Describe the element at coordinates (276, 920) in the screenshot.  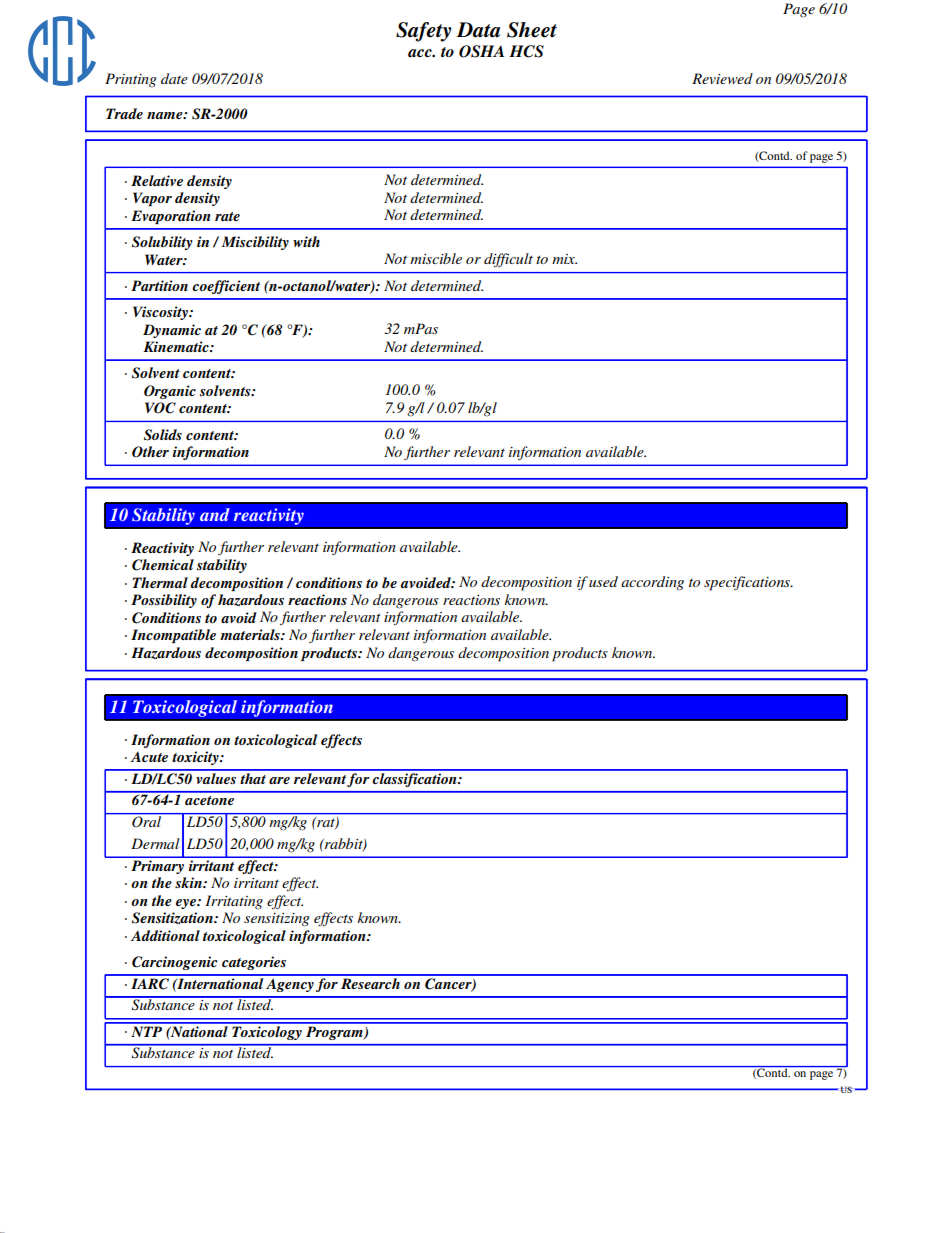
I see `sensitizing` at that location.
